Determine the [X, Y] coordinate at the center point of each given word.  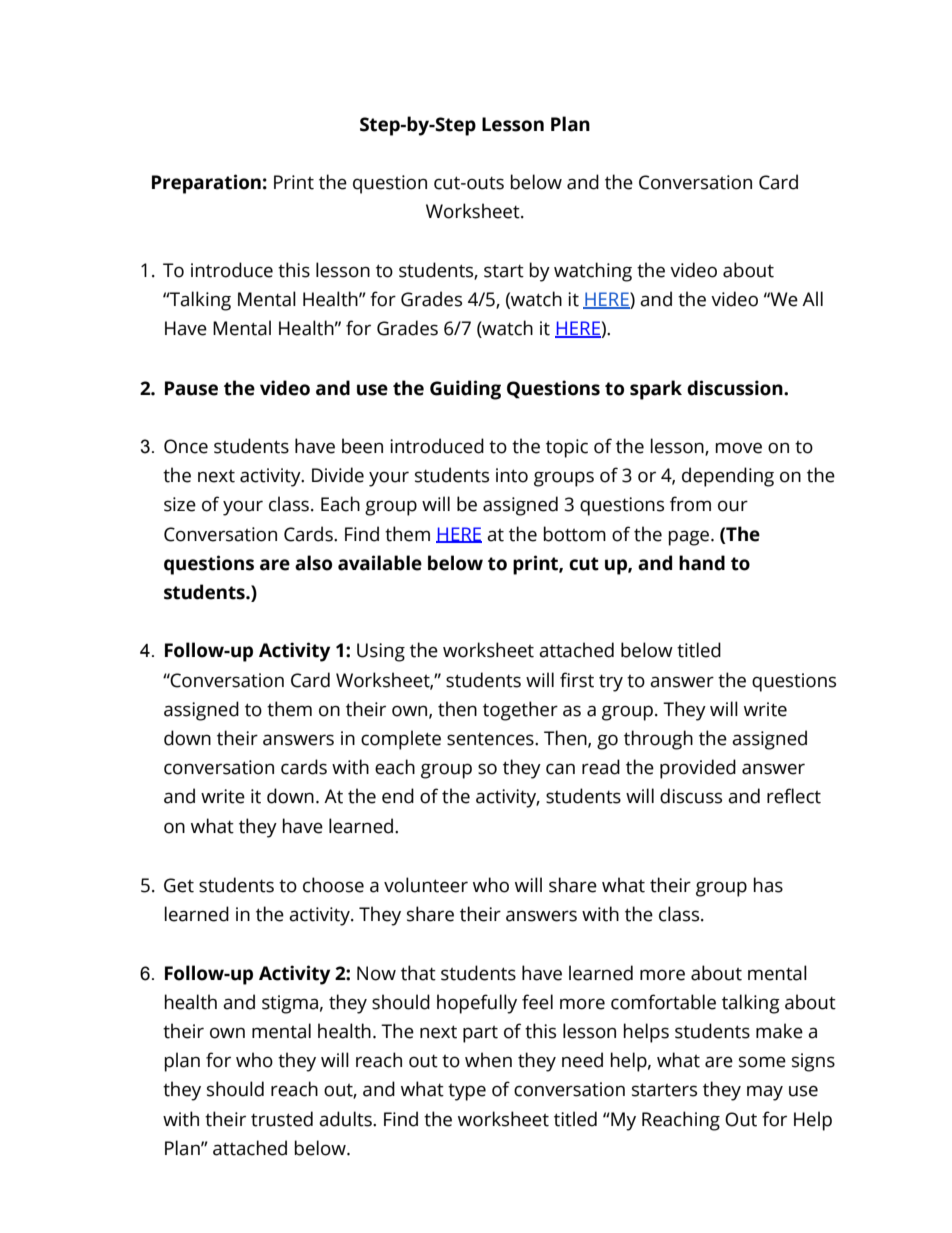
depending [728, 477]
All [812, 298]
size [180, 504]
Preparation [206, 184]
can [560, 769]
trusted [282, 1119]
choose [333, 885]
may [765, 1093]
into [512, 475]
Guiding [465, 390]
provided [698, 769]
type [467, 1092]
